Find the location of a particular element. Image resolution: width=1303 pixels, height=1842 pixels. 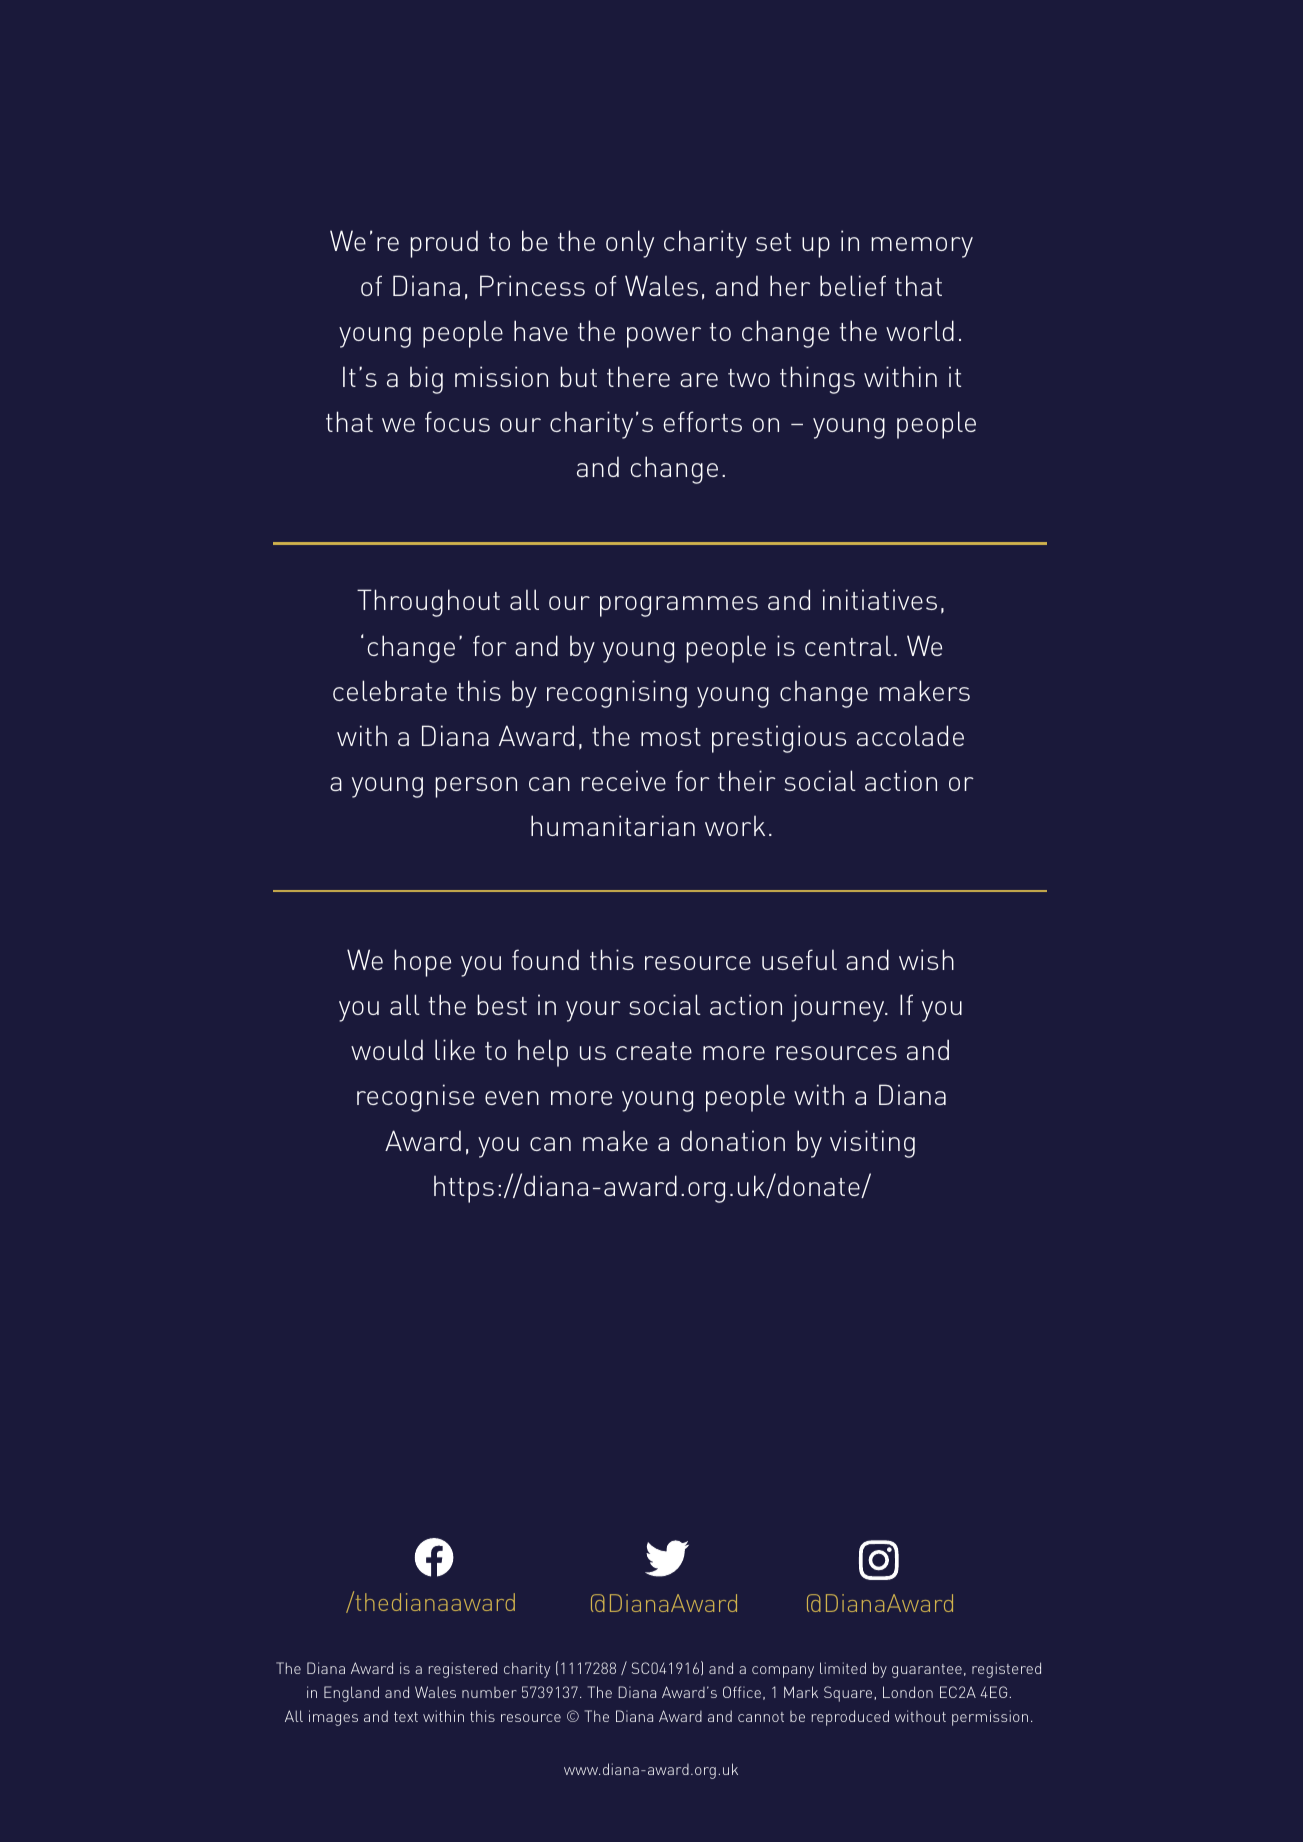

text is located at coordinates (406, 1717).
